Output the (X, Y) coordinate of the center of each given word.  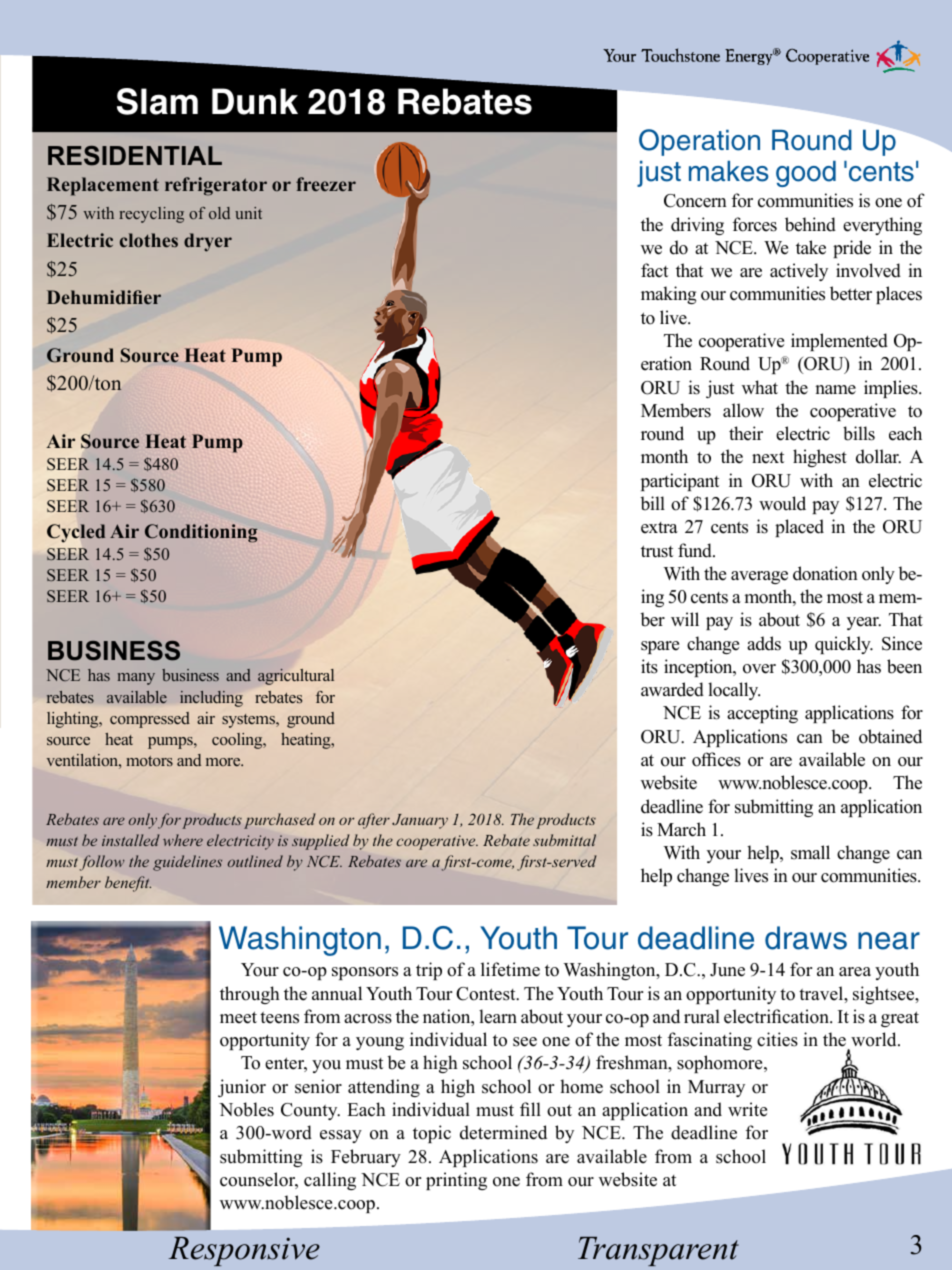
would (782, 503)
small (810, 852)
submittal (564, 840)
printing (456, 1181)
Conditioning (201, 533)
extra (659, 528)
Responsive (244, 1251)
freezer (326, 184)
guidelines (187, 863)
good (806, 174)
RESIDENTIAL (135, 156)
